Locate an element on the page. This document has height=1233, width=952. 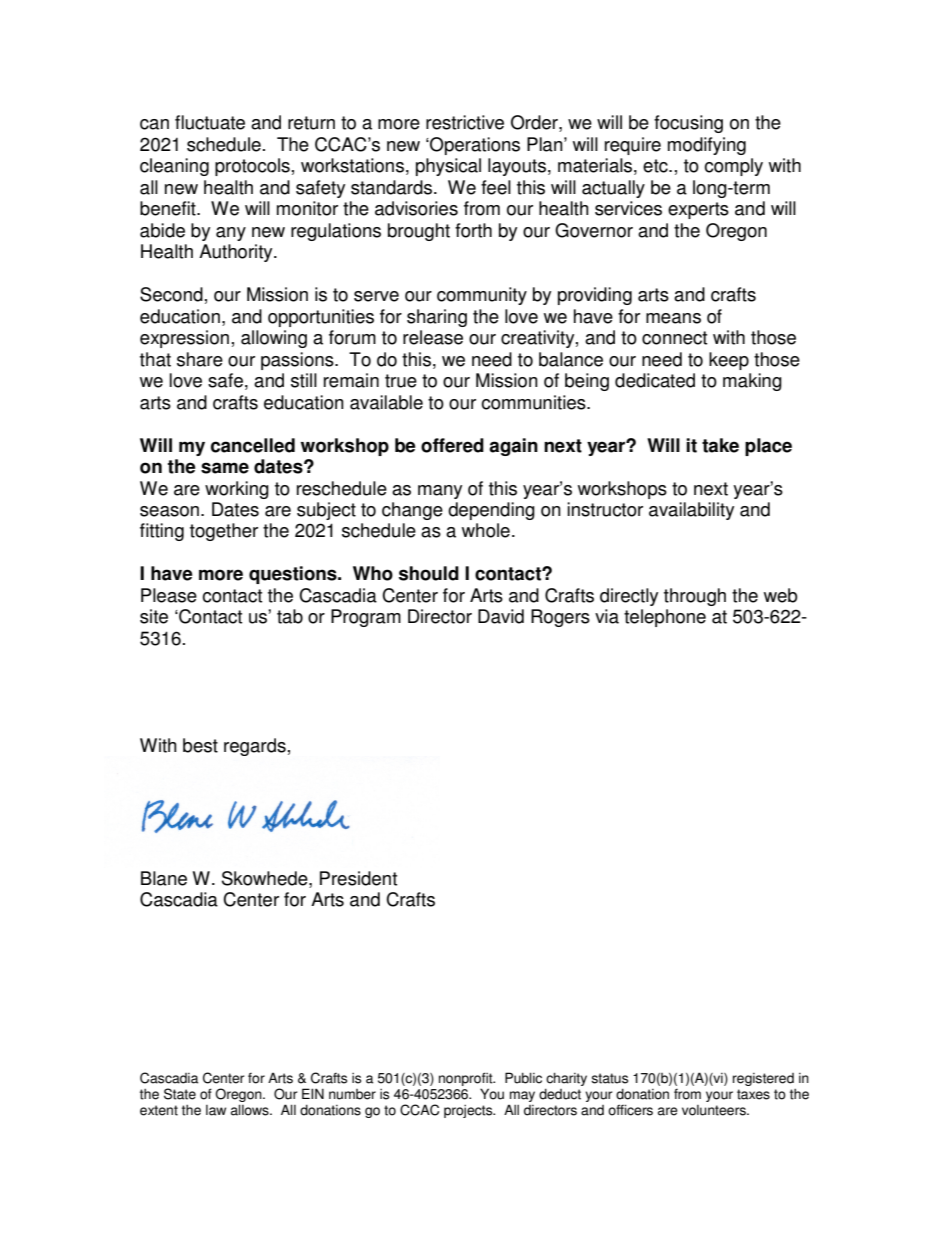
nonprofit is located at coordinates (467, 1079).
